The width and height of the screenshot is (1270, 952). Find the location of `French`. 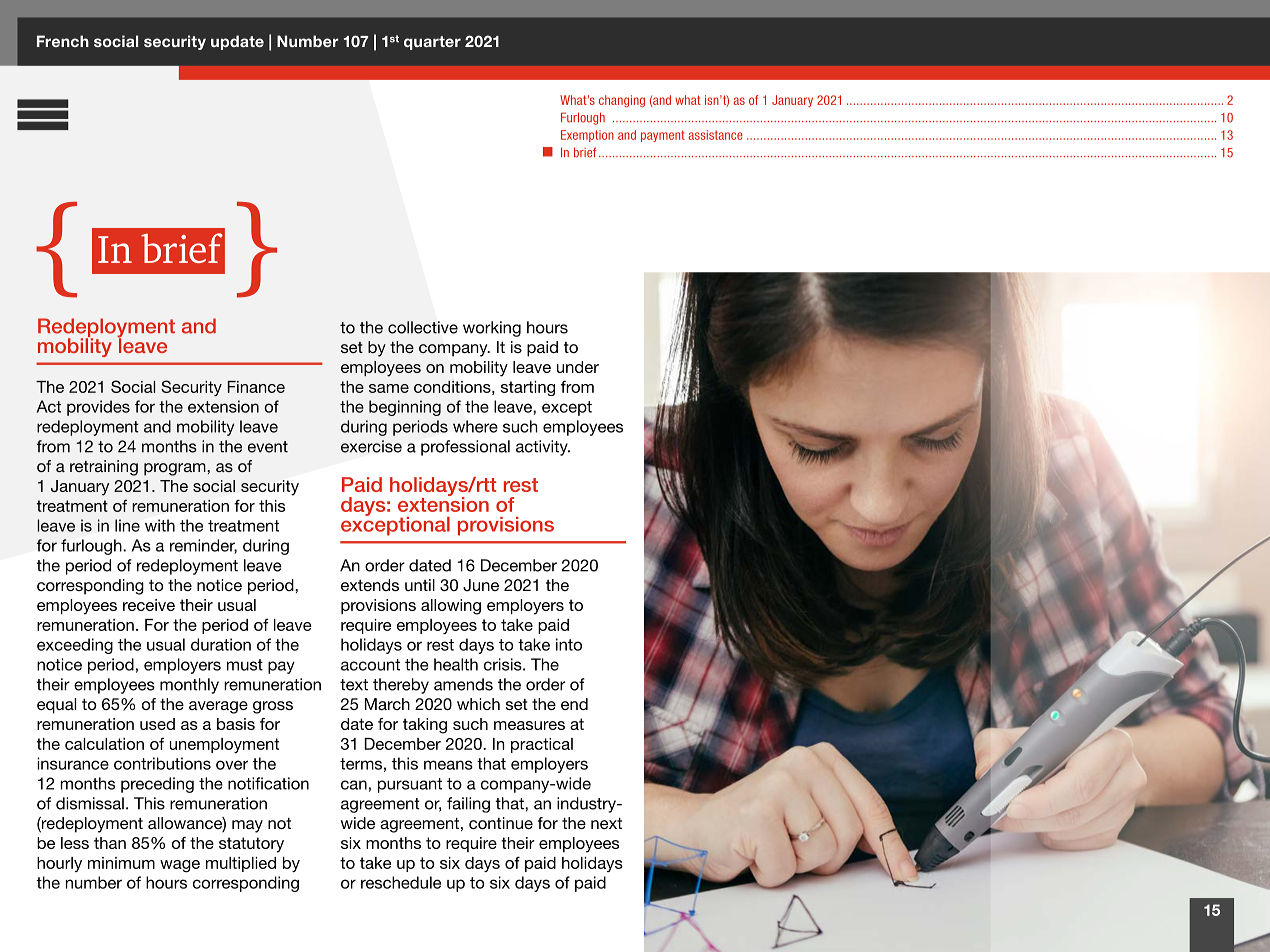

French is located at coordinates (63, 41).
